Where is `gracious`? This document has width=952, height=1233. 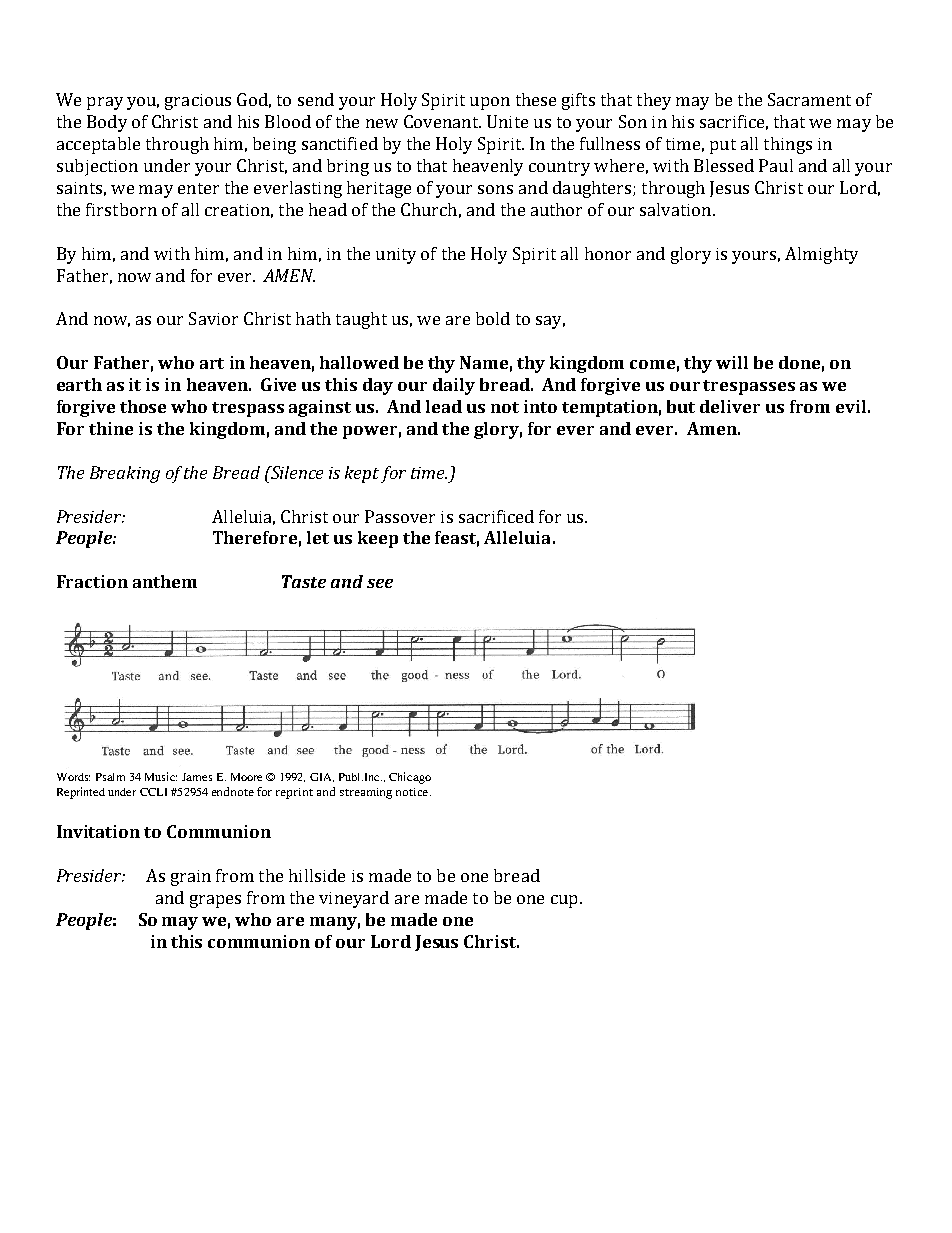 gracious is located at coordinates (198, 102).
